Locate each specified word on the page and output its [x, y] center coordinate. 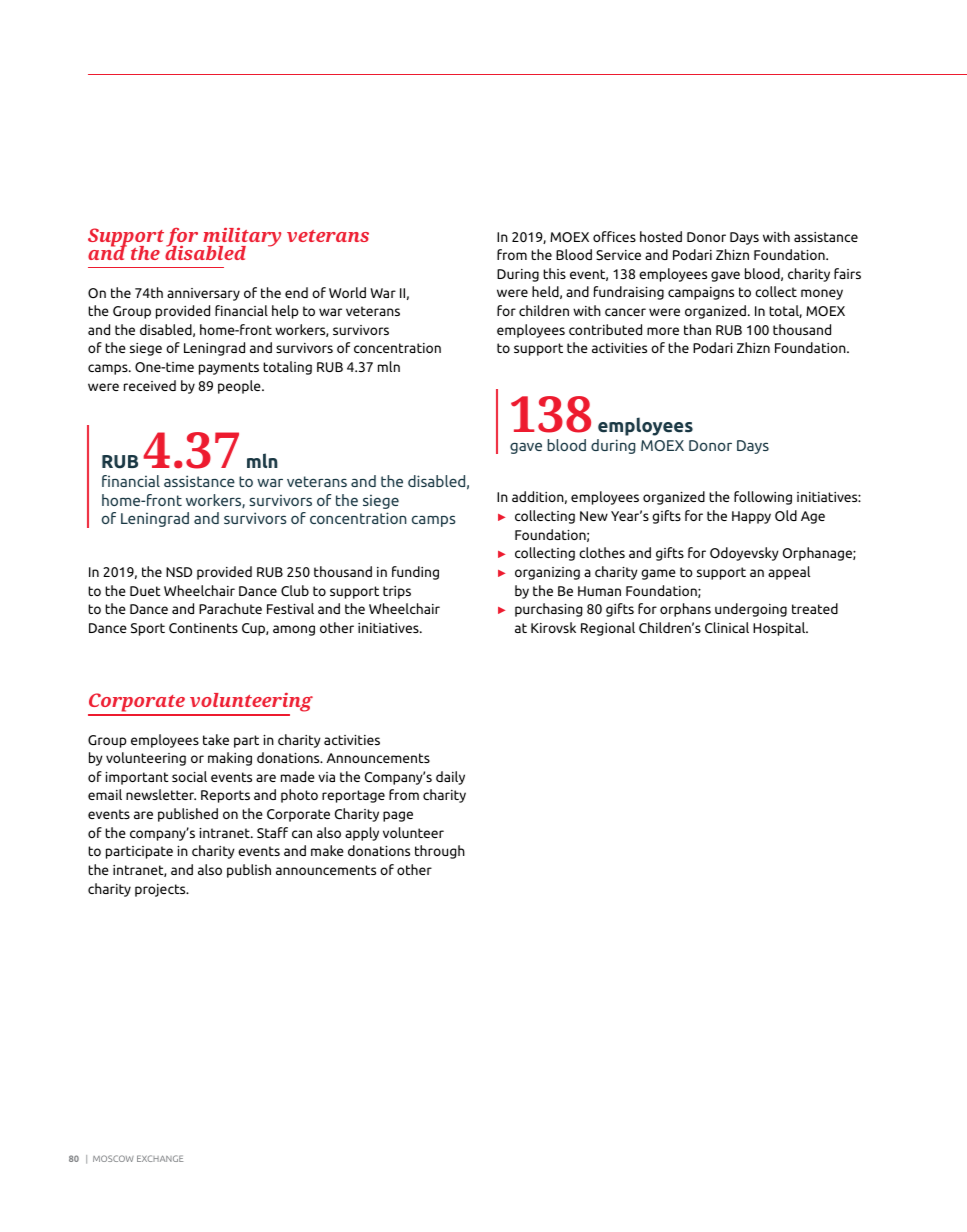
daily [450, 778]
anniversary [203, 294]
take [216, 739]
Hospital [780, 629]
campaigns [701, 293]
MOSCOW [113, 1158]
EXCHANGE [160, 1158]
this [554, 273]
